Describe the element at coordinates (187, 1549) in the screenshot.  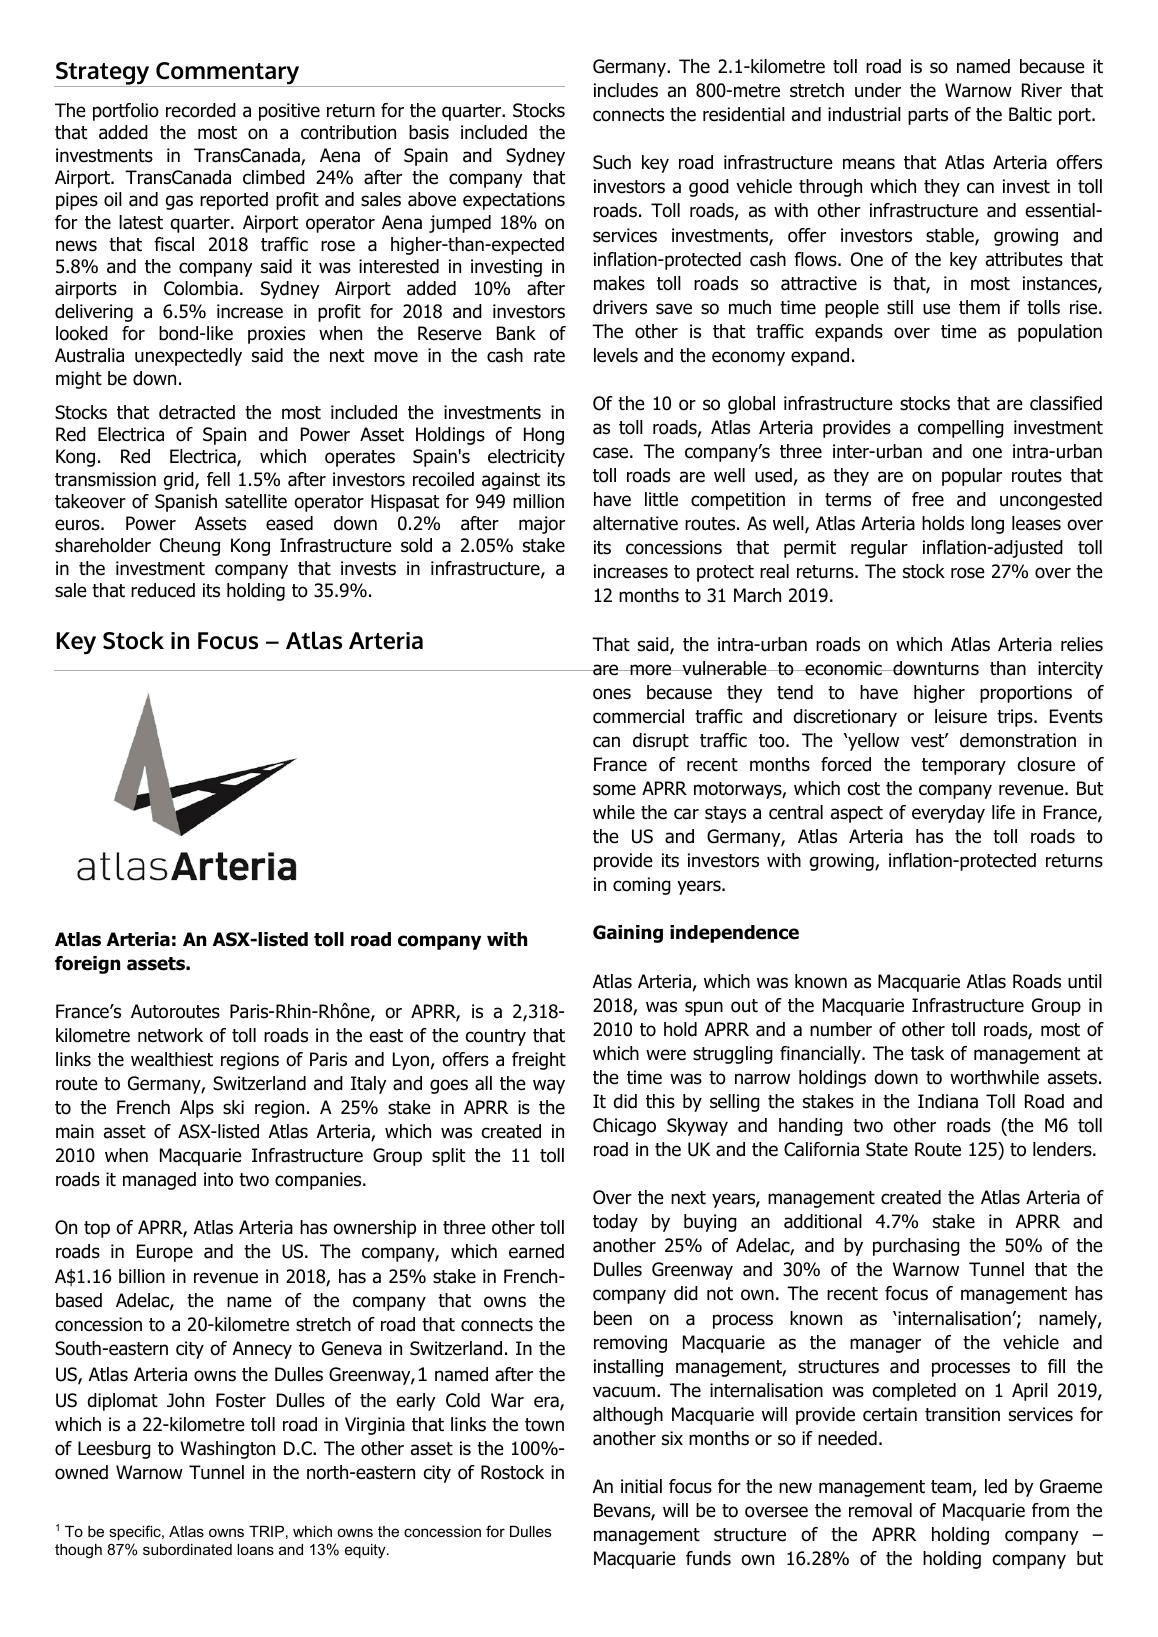
I see `subordinated` at that location.
